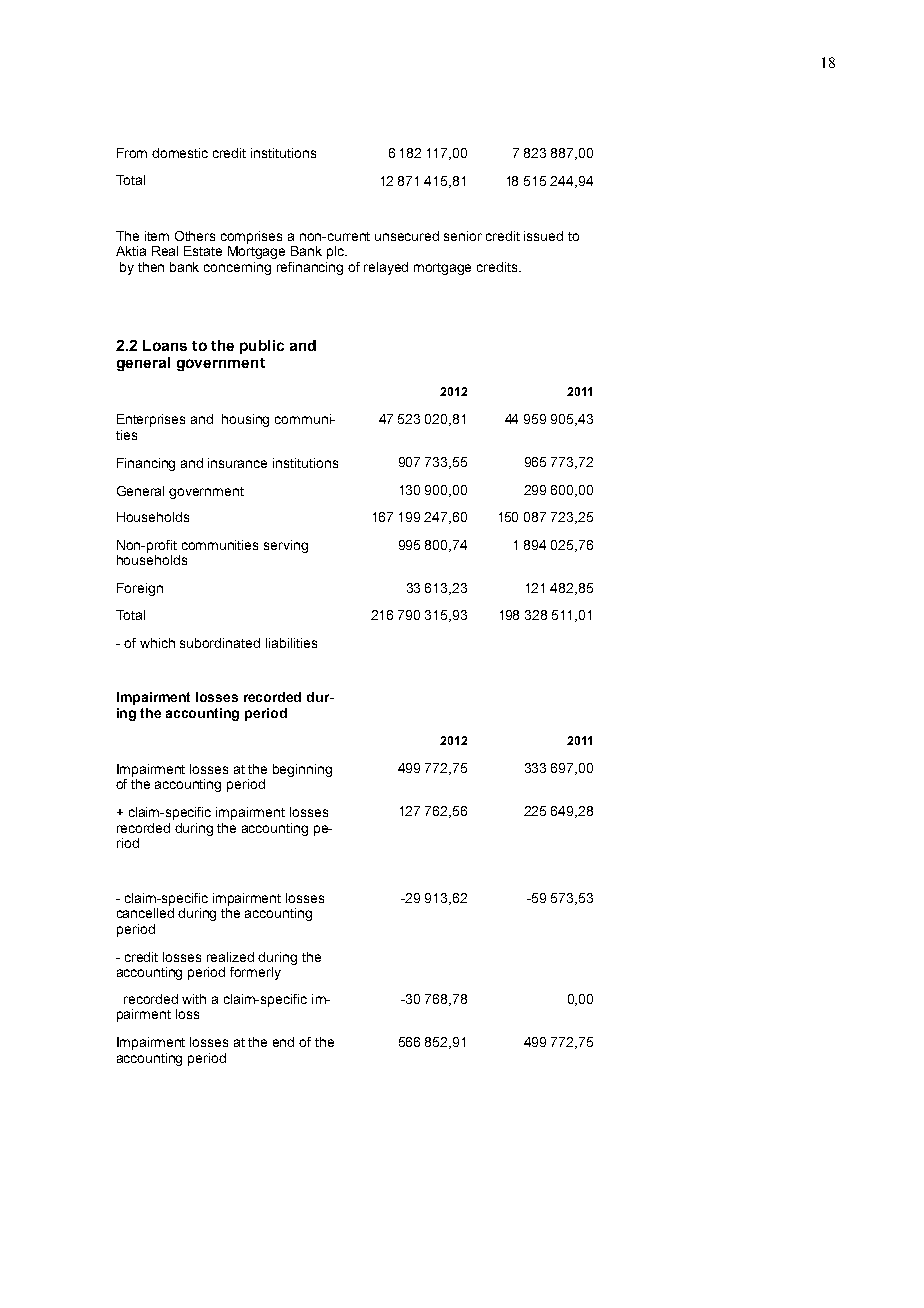  I want to click on relayed, so click(386, 268).
